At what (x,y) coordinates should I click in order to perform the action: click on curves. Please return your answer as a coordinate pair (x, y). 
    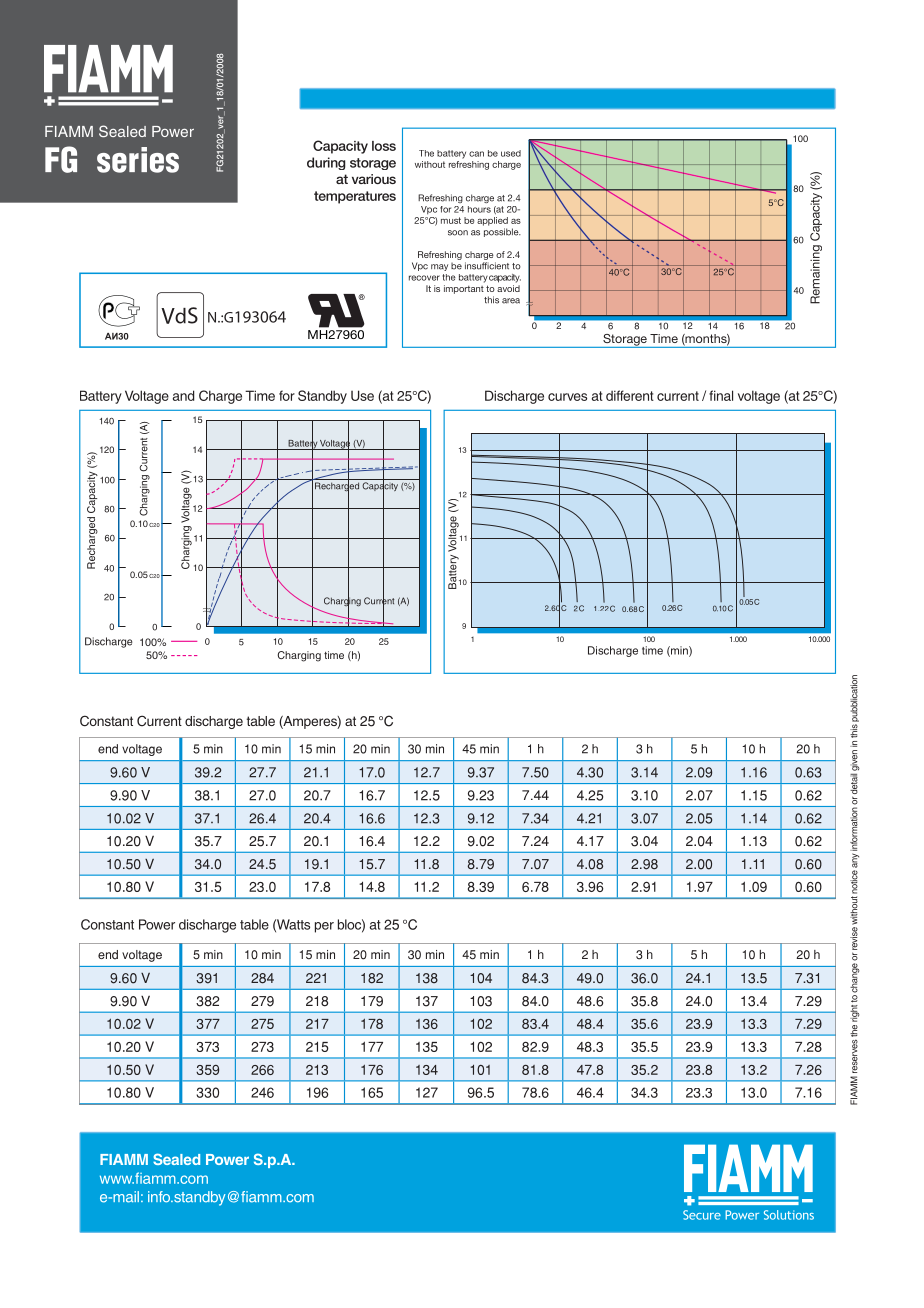
    Looking at the image, I should click on (567, 397).
